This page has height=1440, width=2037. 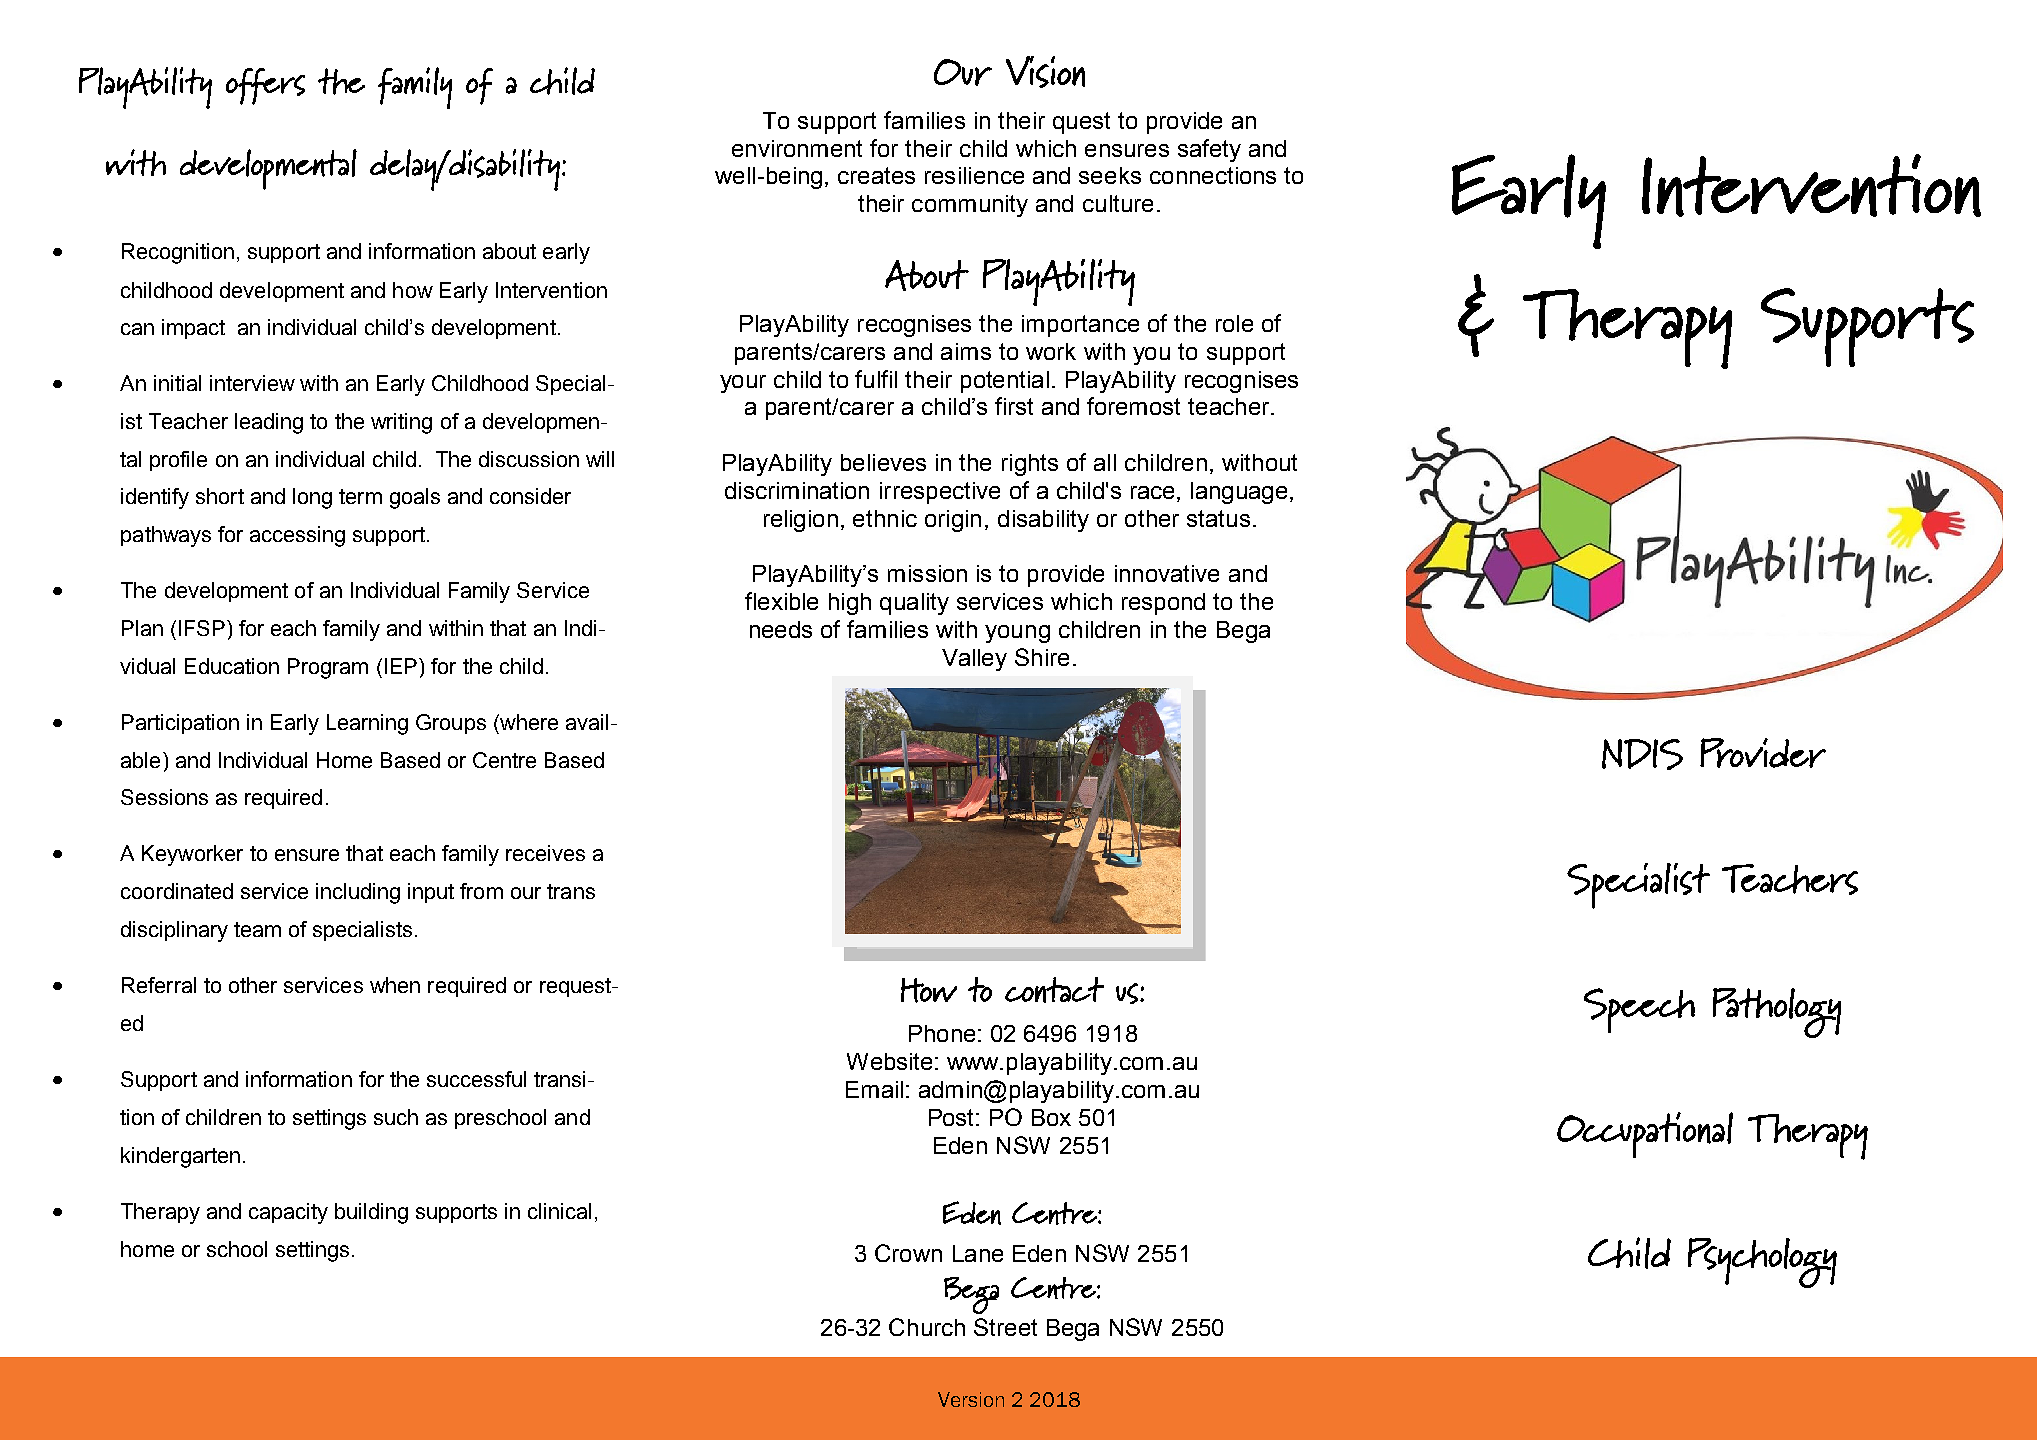 I want to click on building, so click(x=371, y=1213).
